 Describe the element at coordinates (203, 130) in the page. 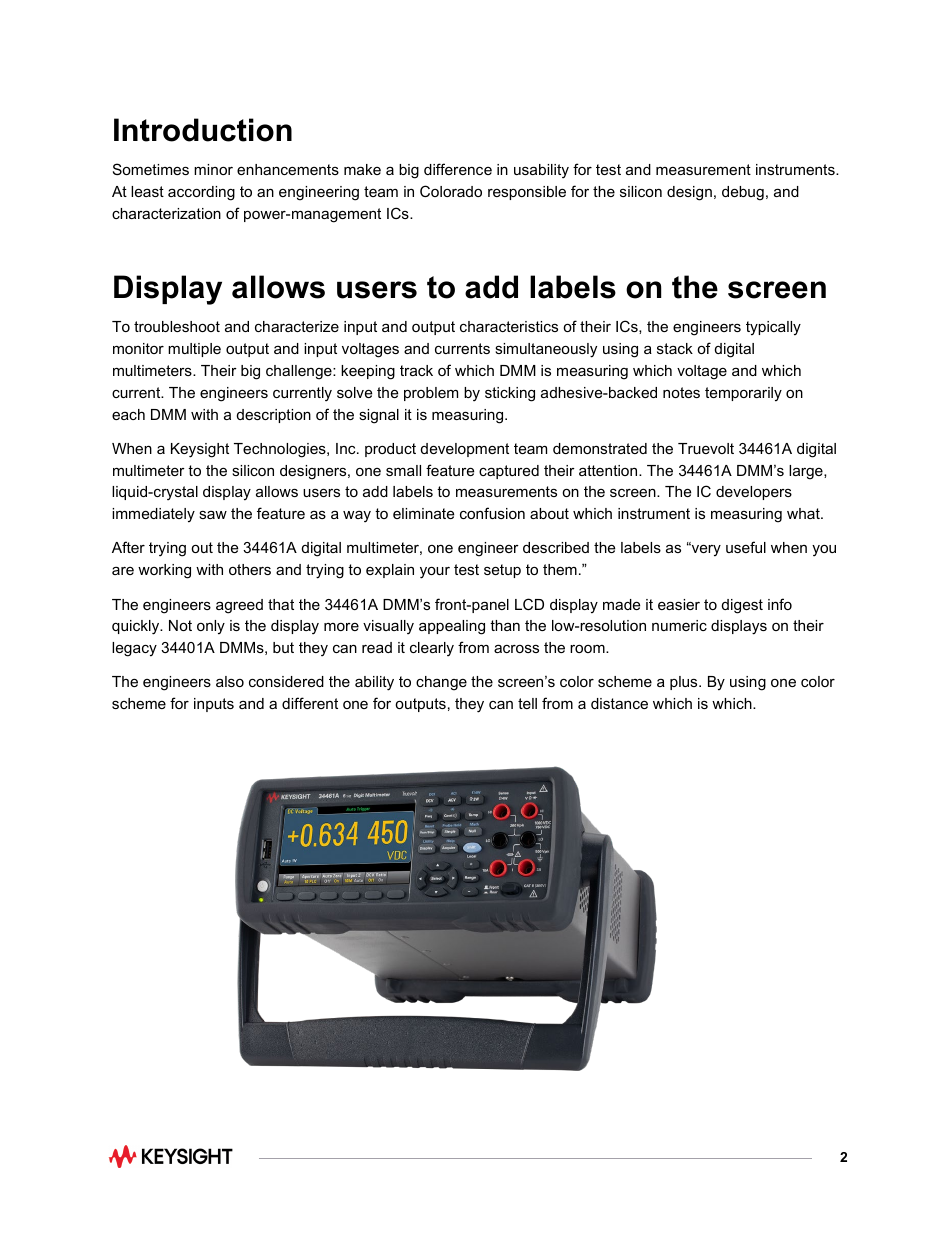

I see `Introduction` at that location.
